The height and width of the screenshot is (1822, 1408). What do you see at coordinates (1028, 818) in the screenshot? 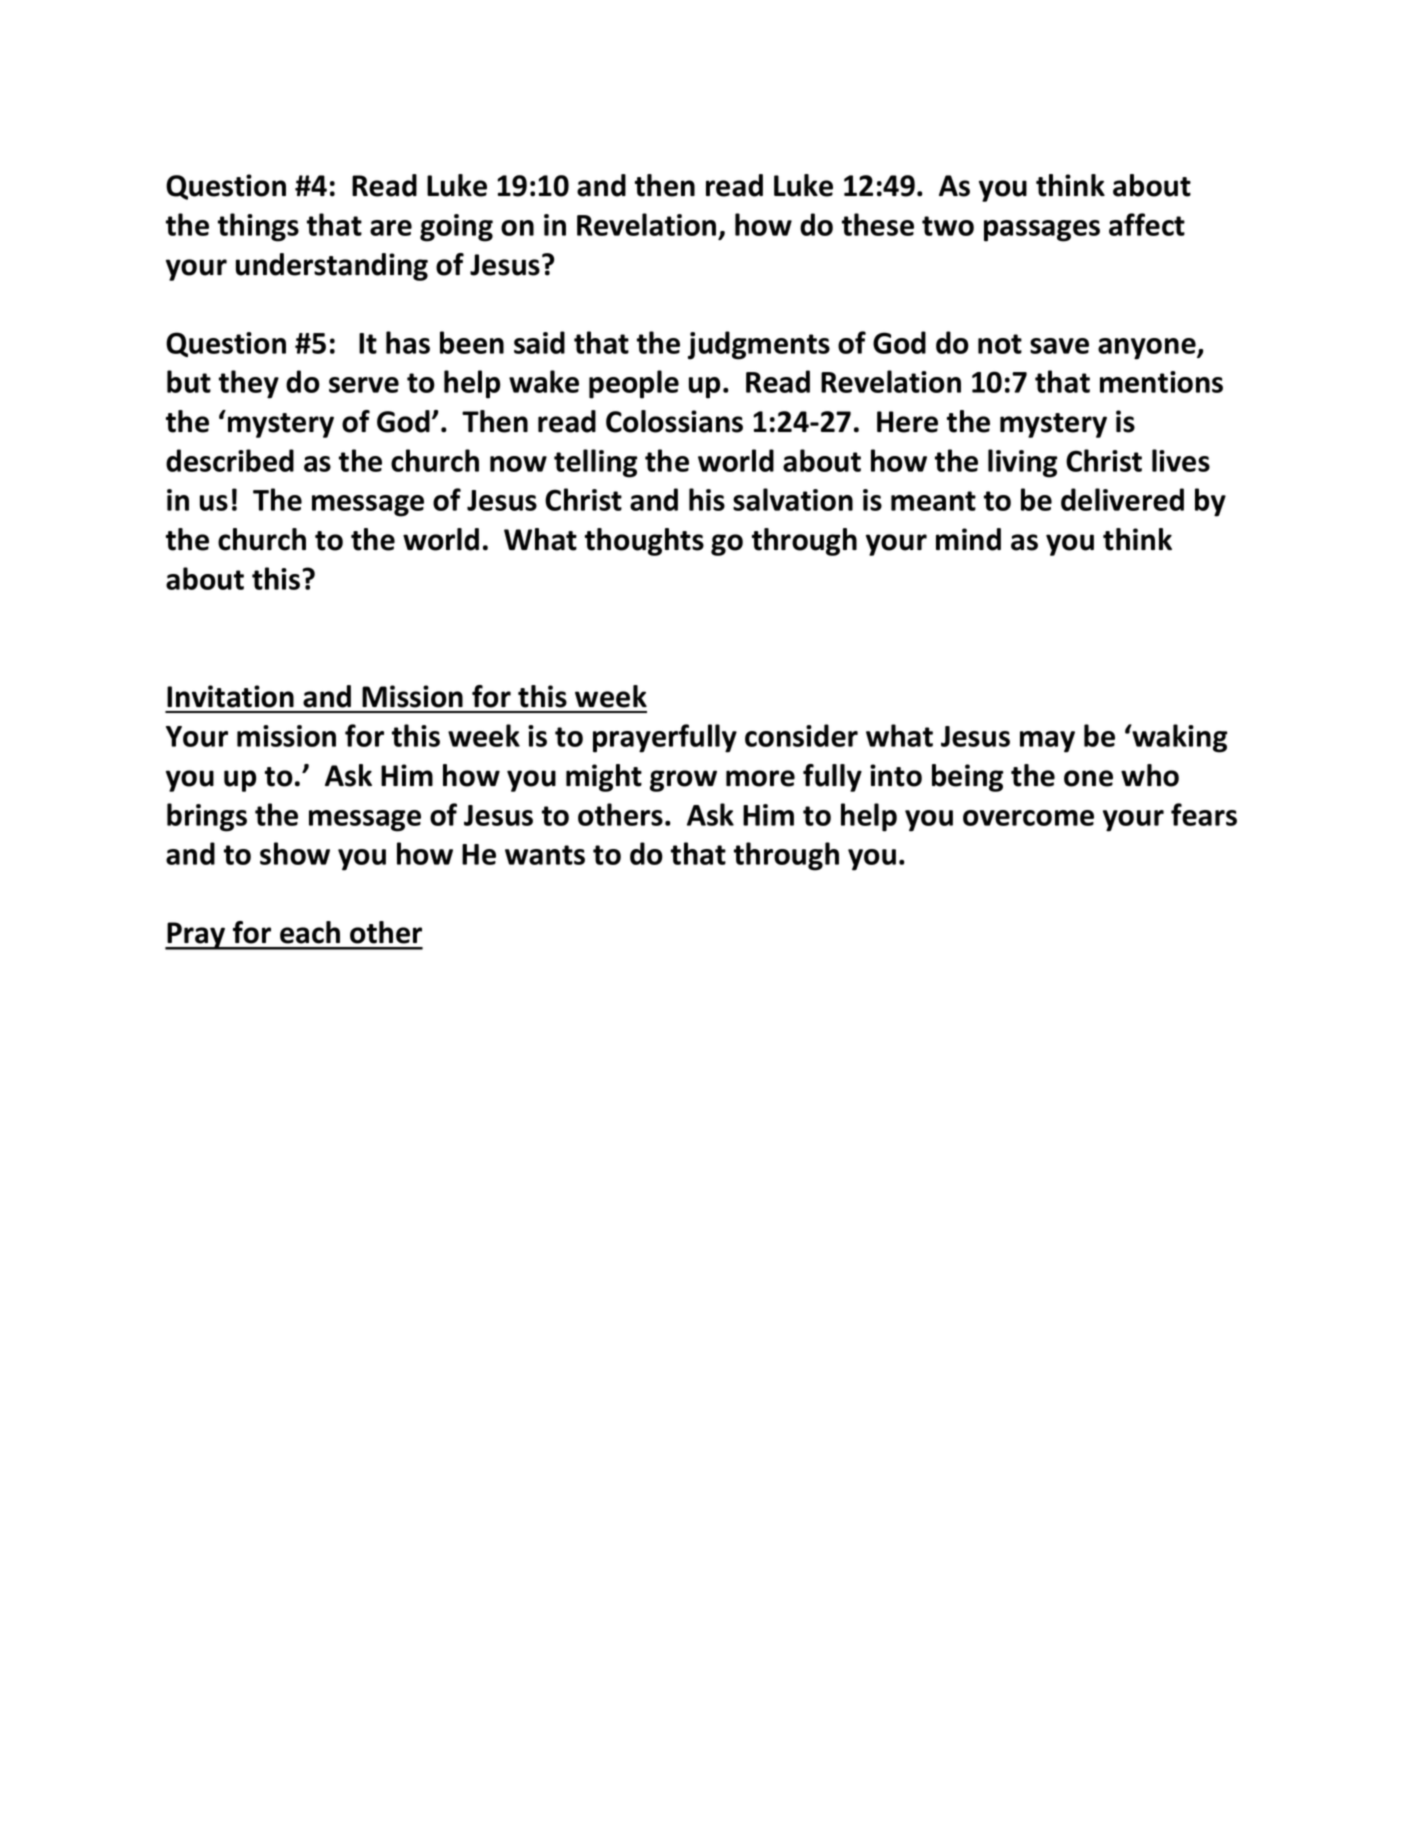
I see `overcome` at bounding box center [1028, 818].
